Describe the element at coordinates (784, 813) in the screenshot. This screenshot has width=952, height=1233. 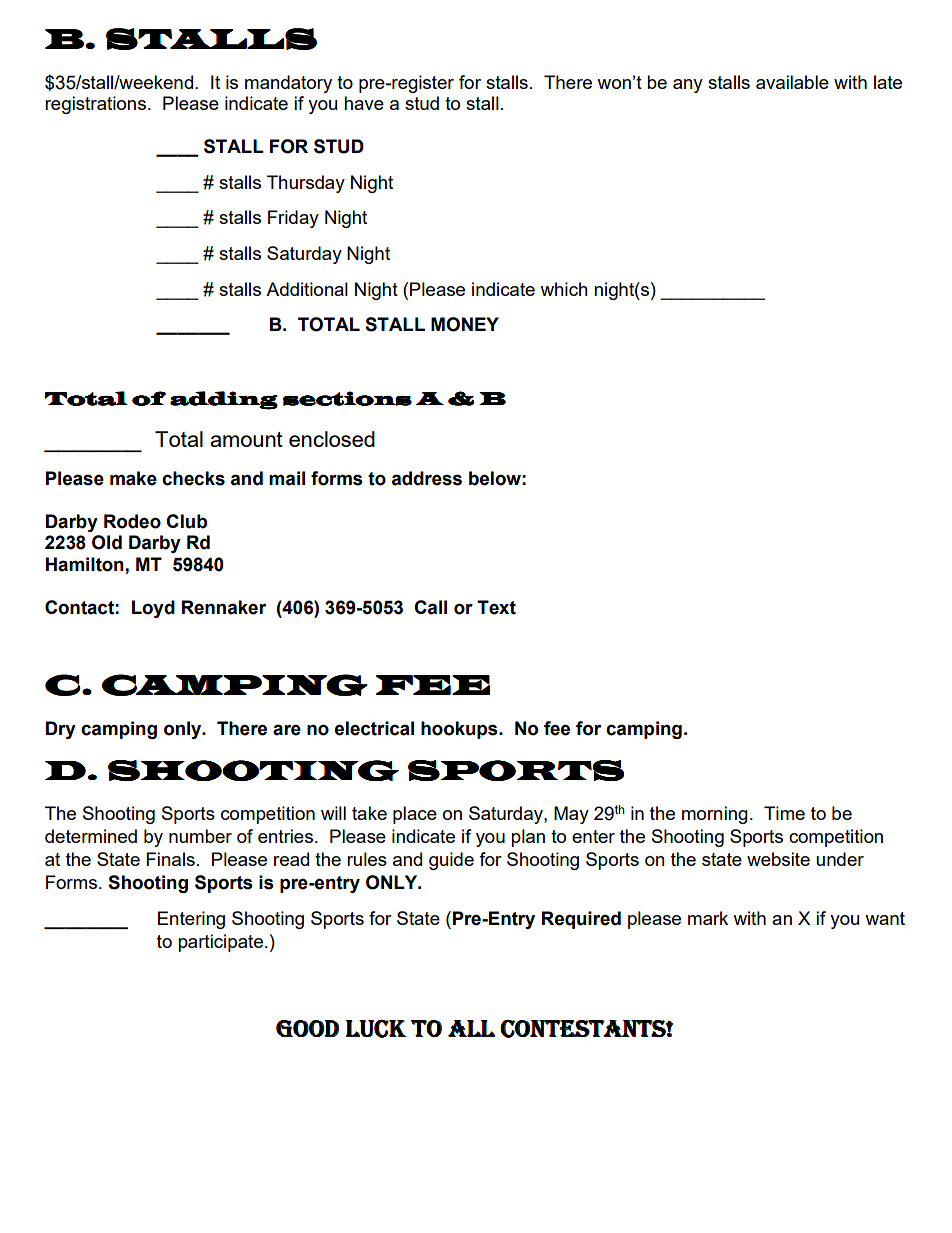
I see `Time` at that location.
